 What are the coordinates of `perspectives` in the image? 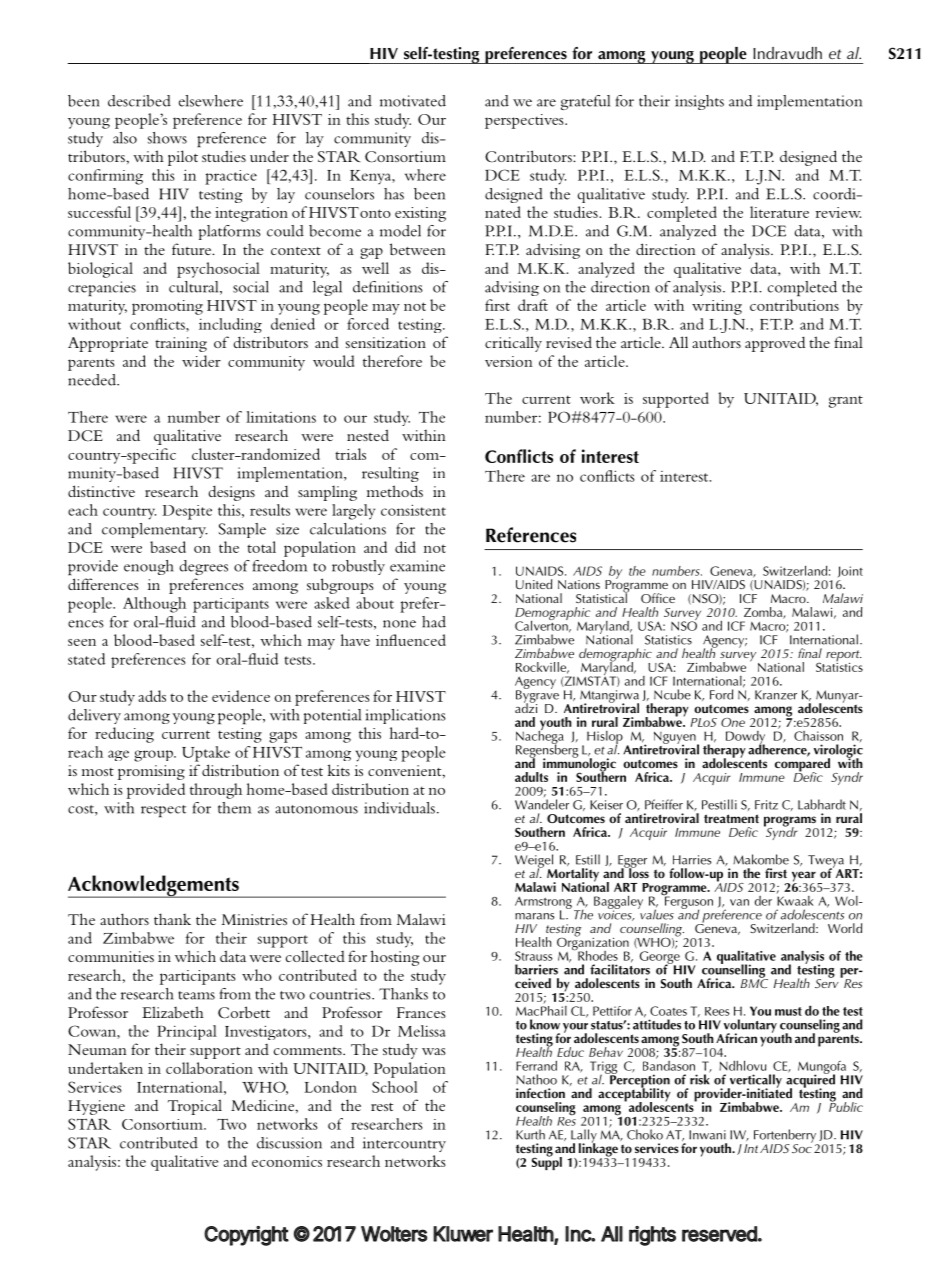 It's located at (525, 121).
